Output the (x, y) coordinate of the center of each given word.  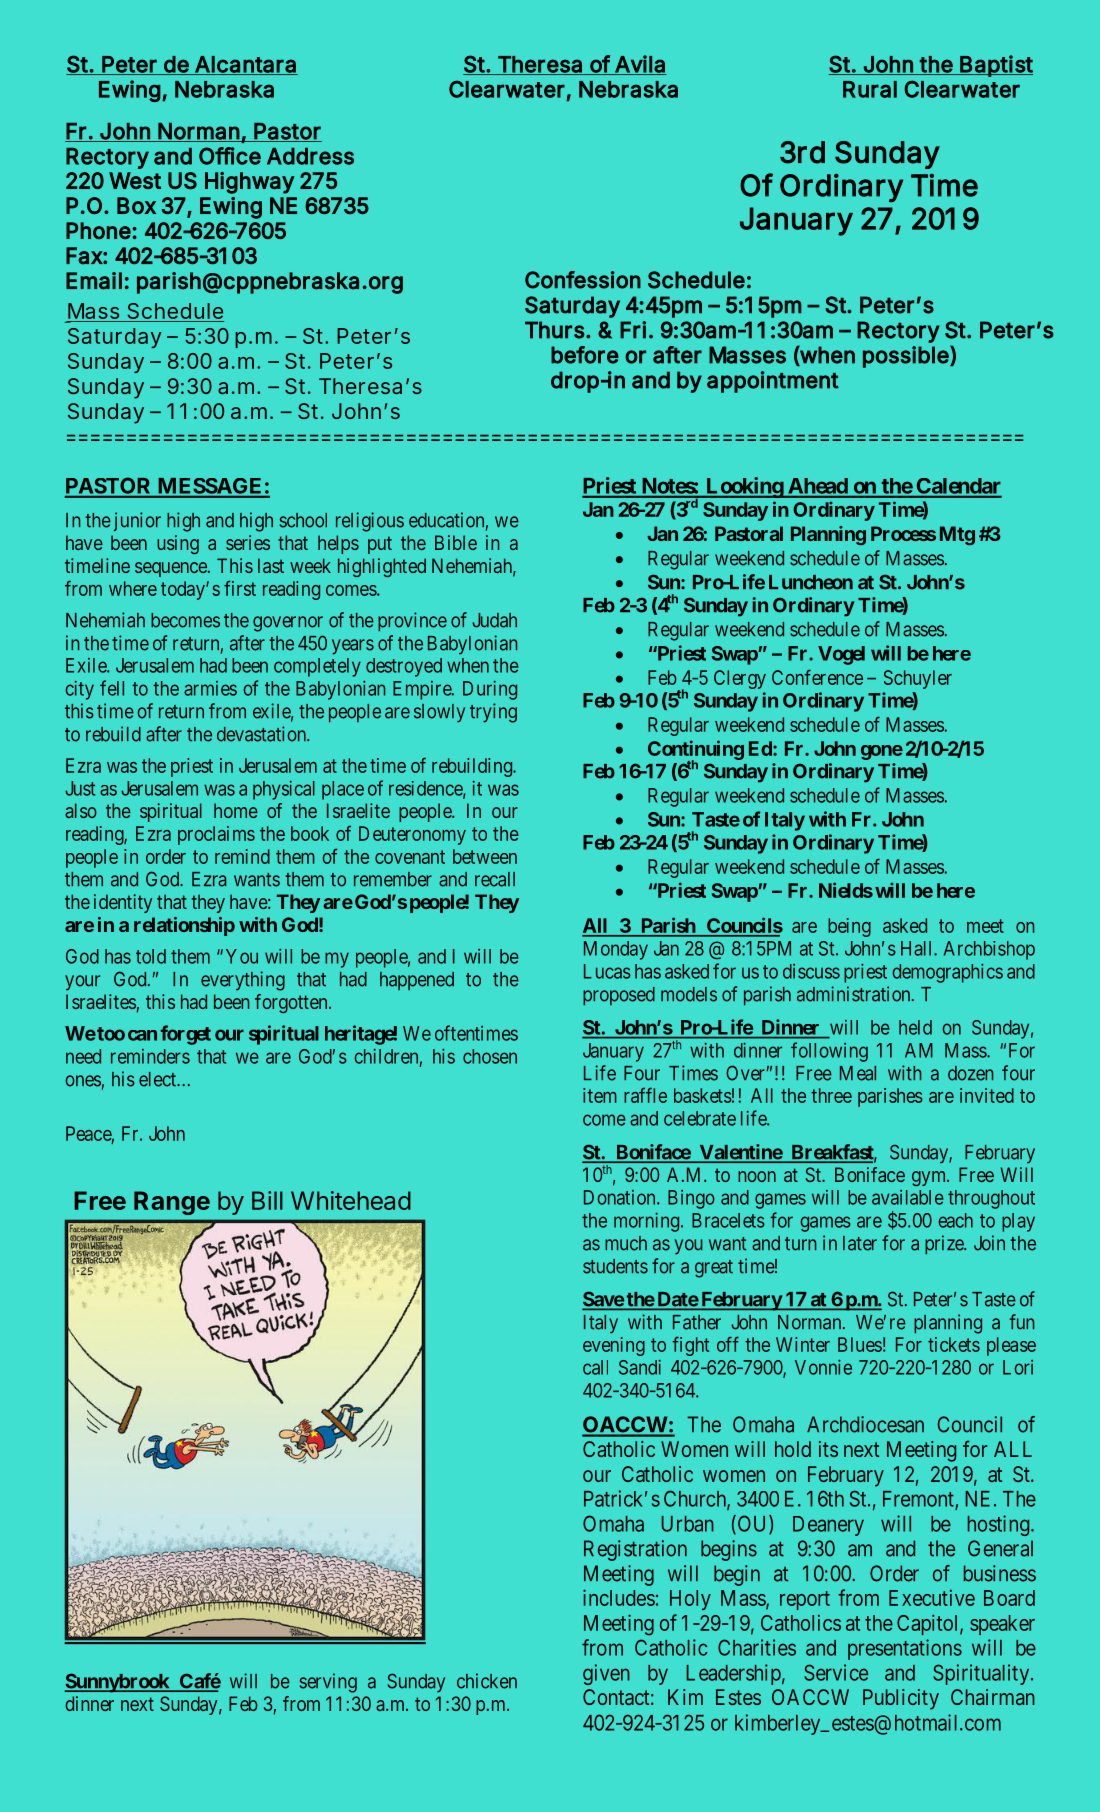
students (615, 1266)
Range (172, 1203)
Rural (870, 89)
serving (328, 1683)
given (606, 1674)
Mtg (957, 535)
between (485, 856)
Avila (640, 65)
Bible (456, 542)
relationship (184, 926)
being (849, 927)
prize (945, 1245)
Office (230, 156)
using (178, 544)
